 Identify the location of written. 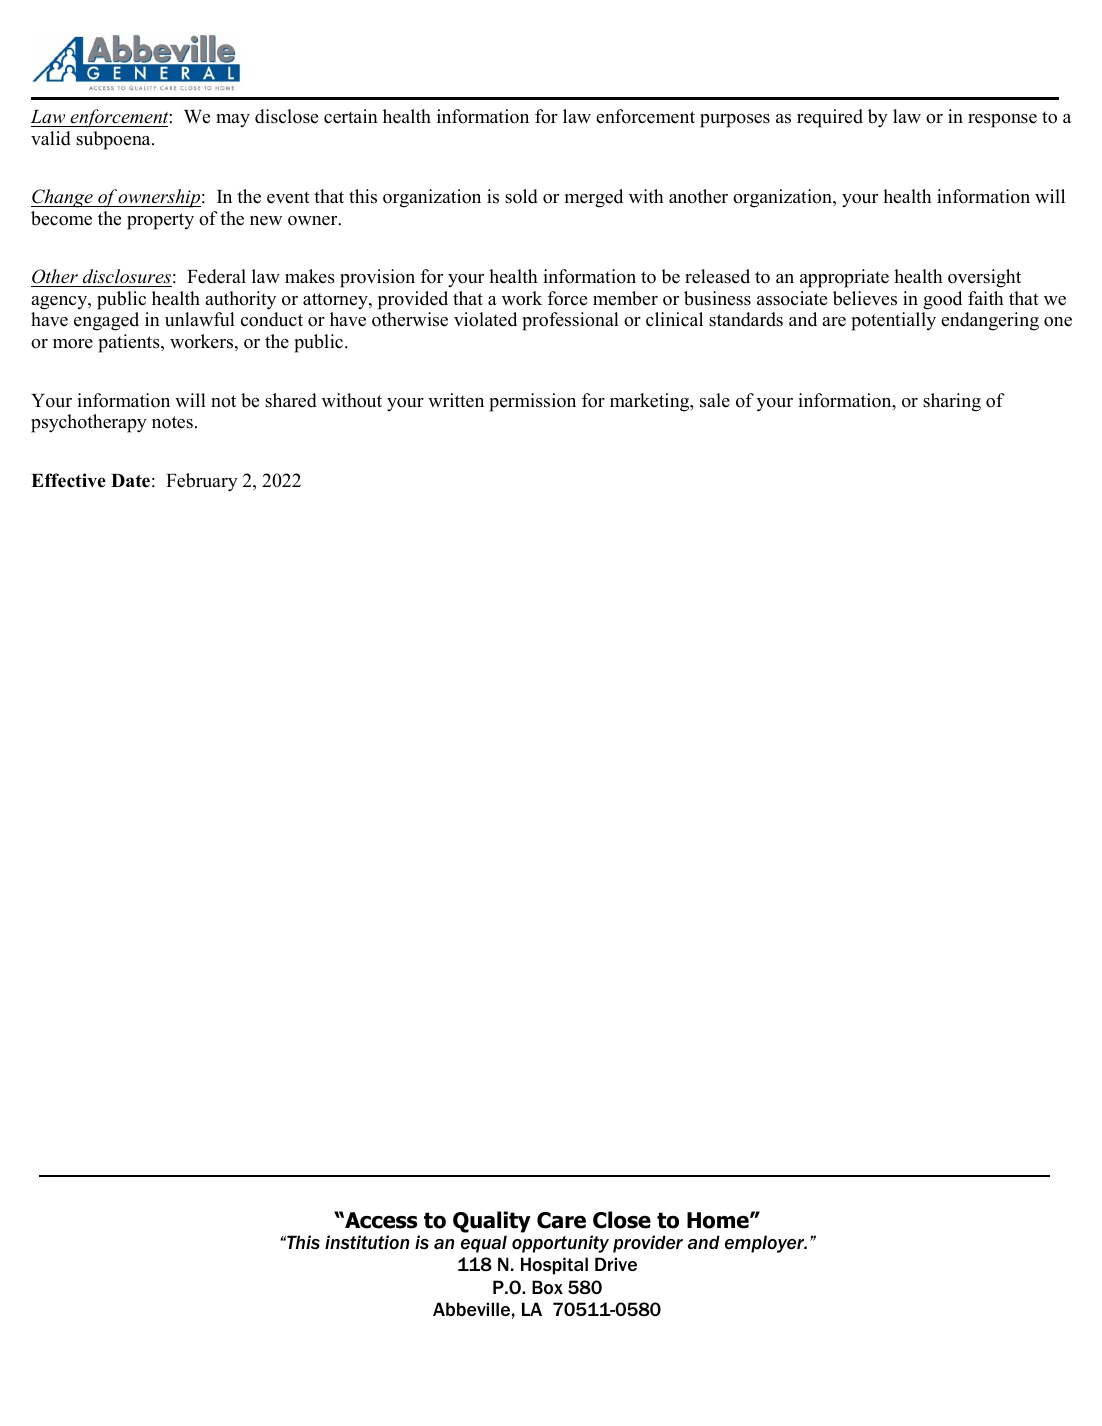
(456, 400).
